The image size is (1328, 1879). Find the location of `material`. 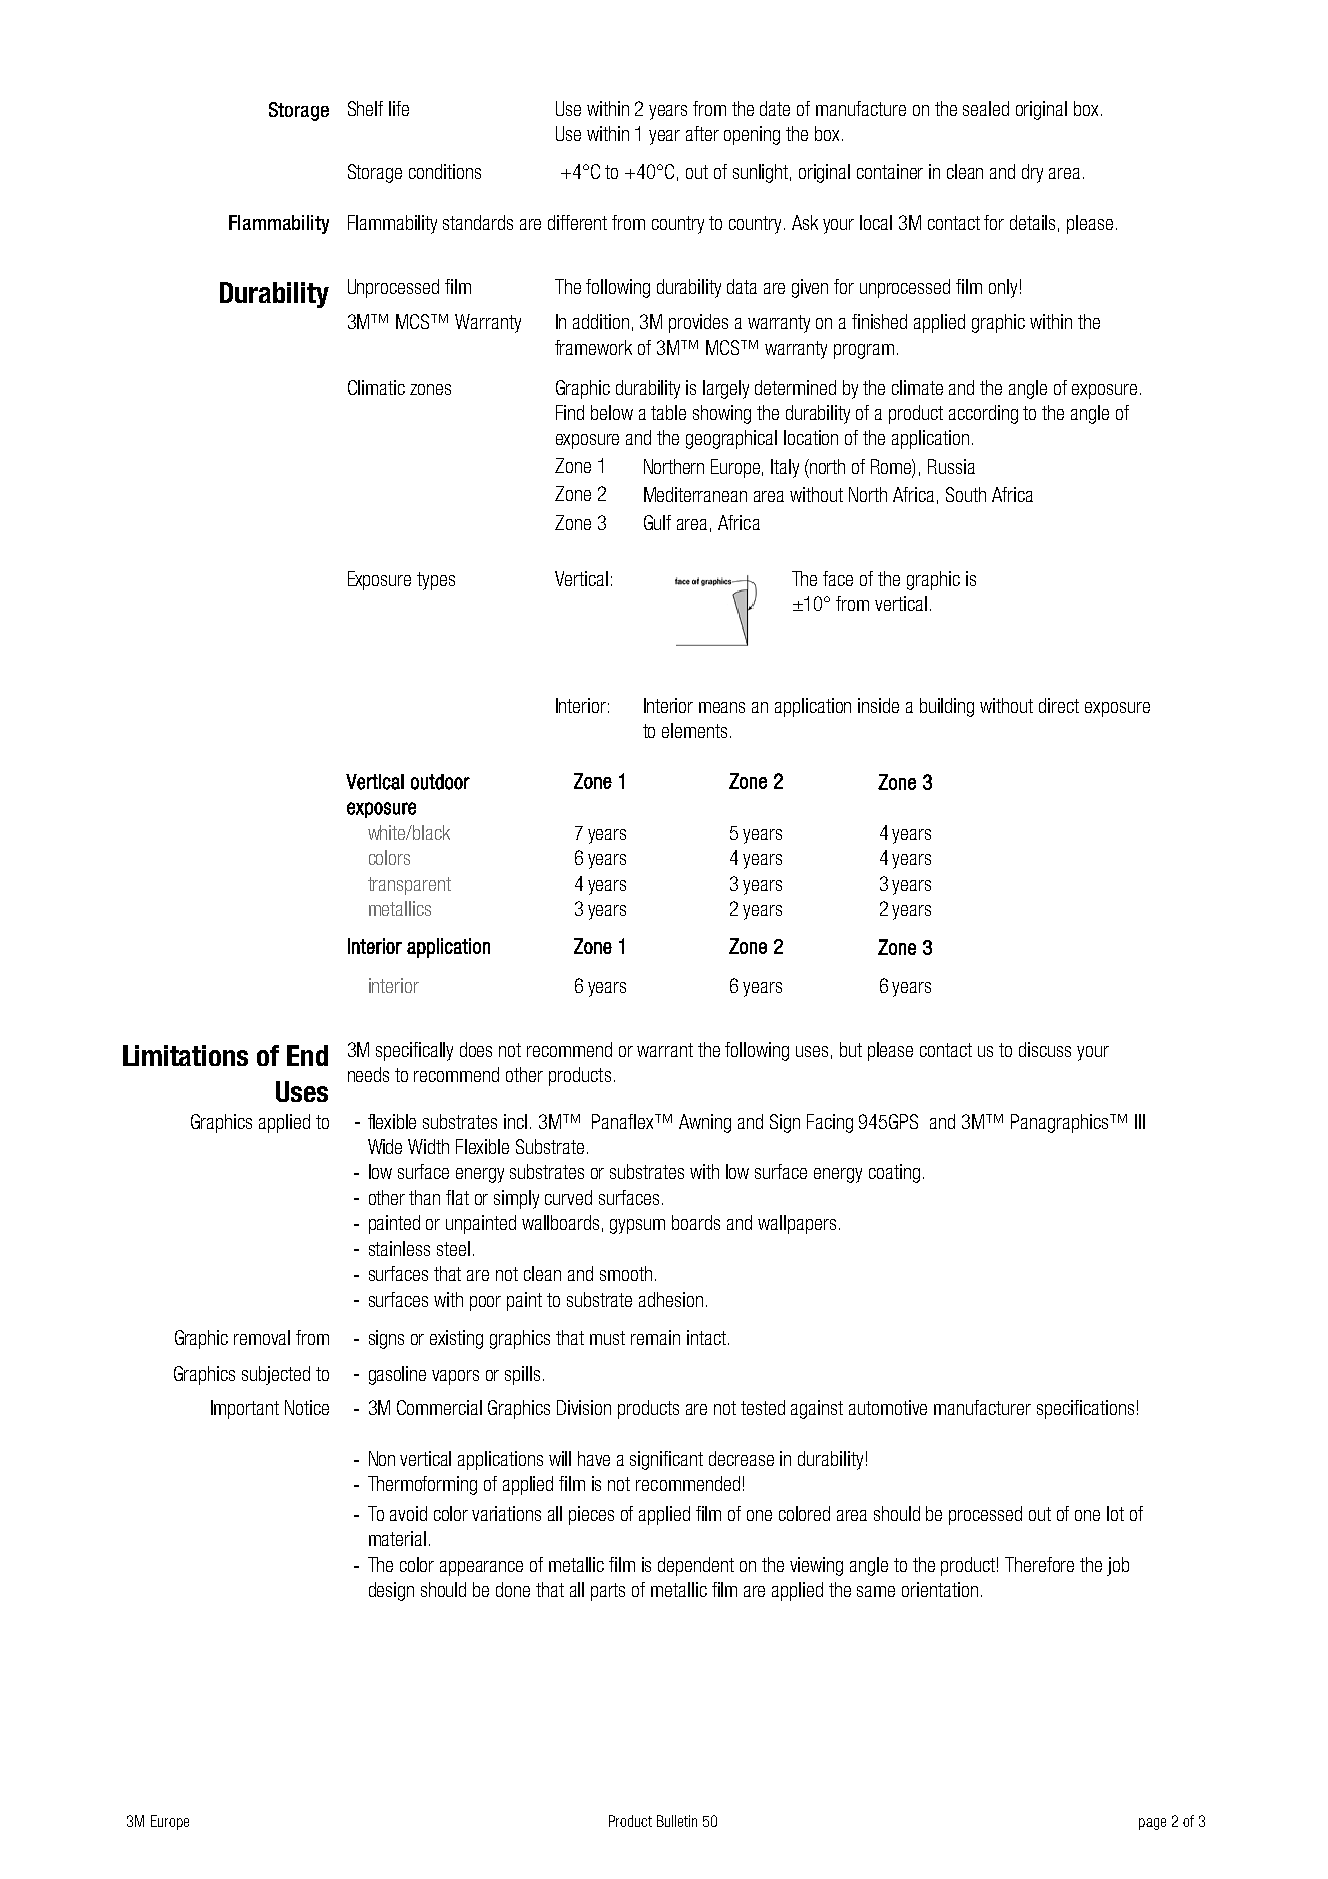

material is located at coordinates (397, 1538).
